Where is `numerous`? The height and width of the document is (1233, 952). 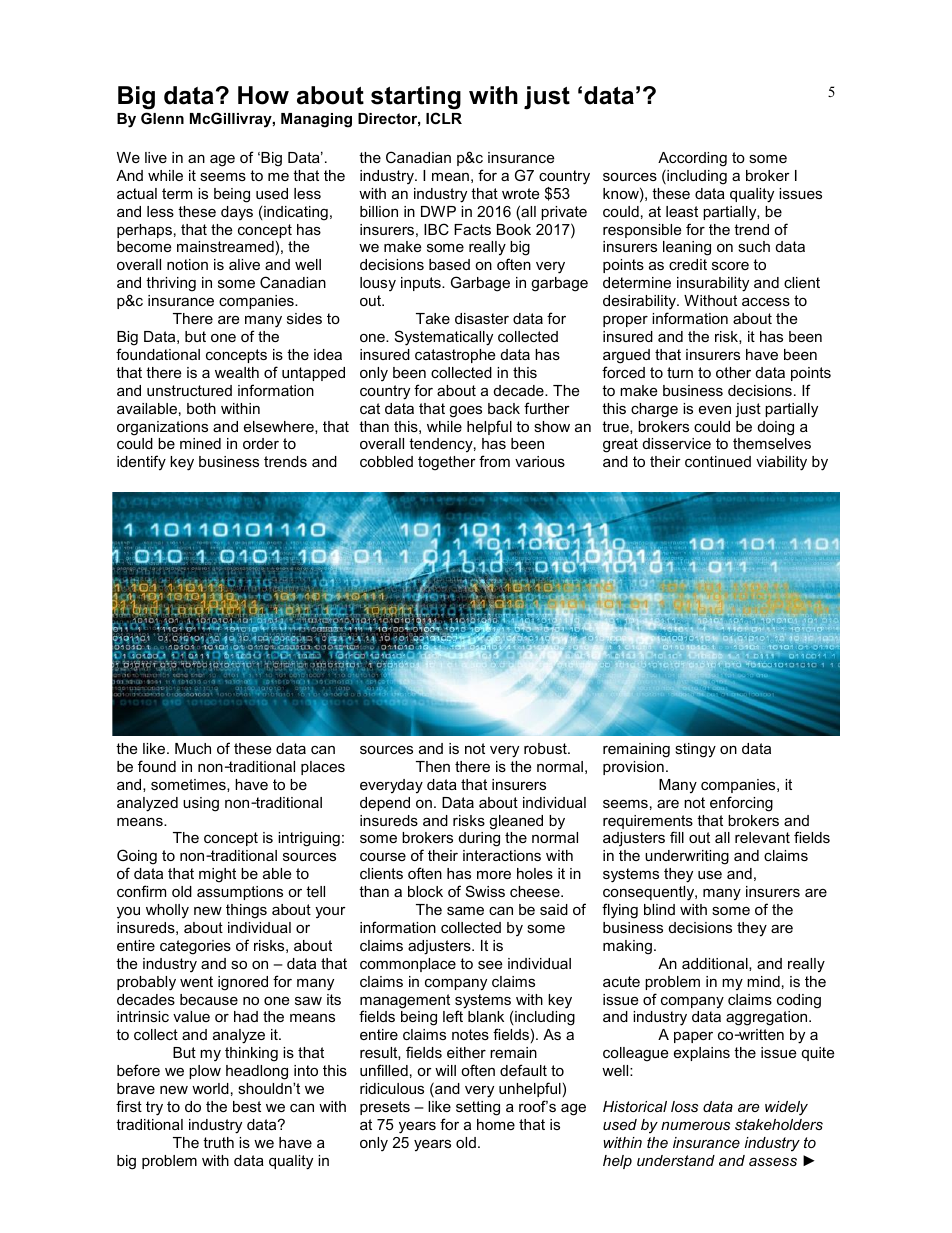 numerous is located at coordinates (695, 1126).
